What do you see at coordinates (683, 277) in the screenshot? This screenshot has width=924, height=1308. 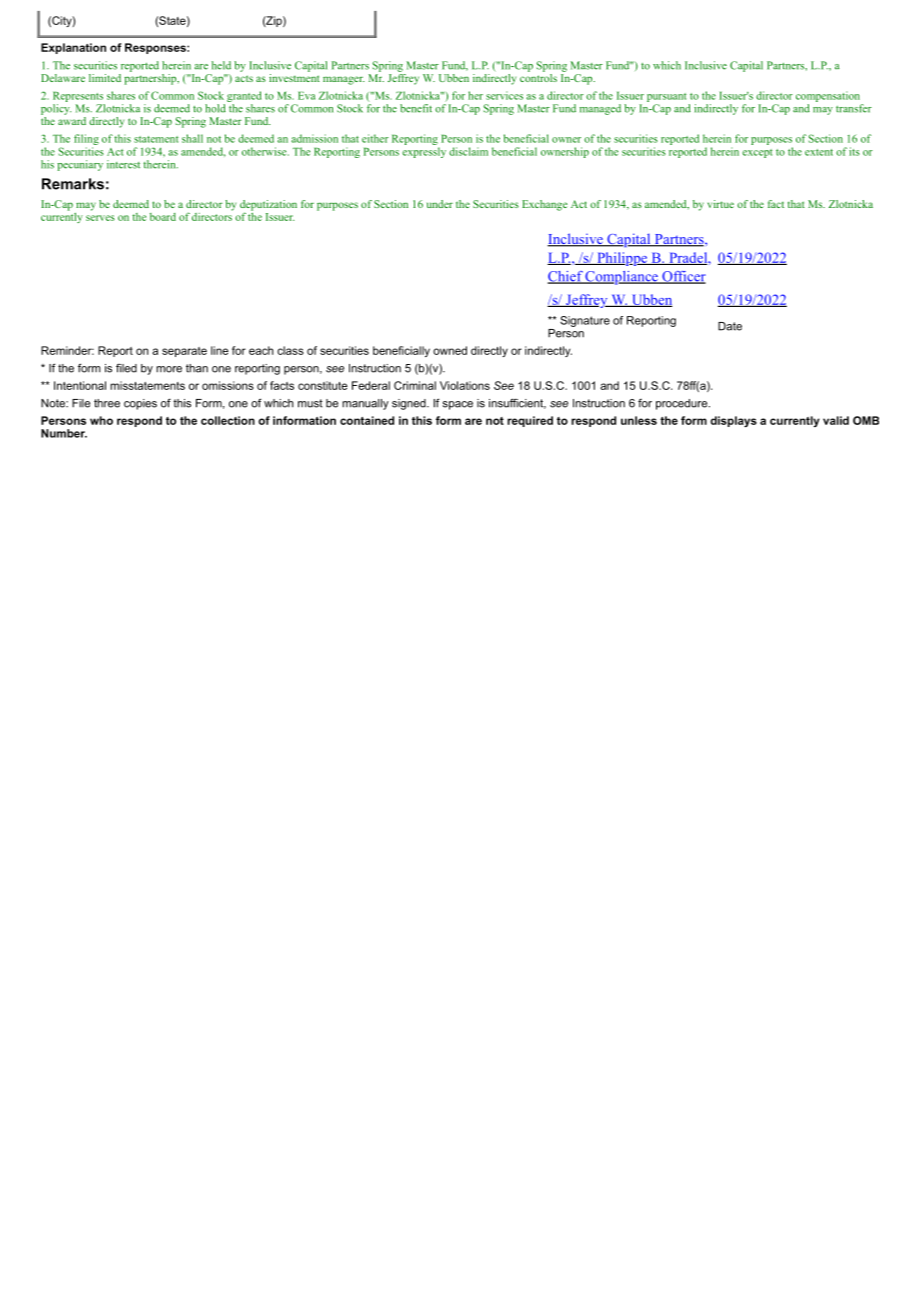 I see `Officer` at bounding box center [683, 277].
